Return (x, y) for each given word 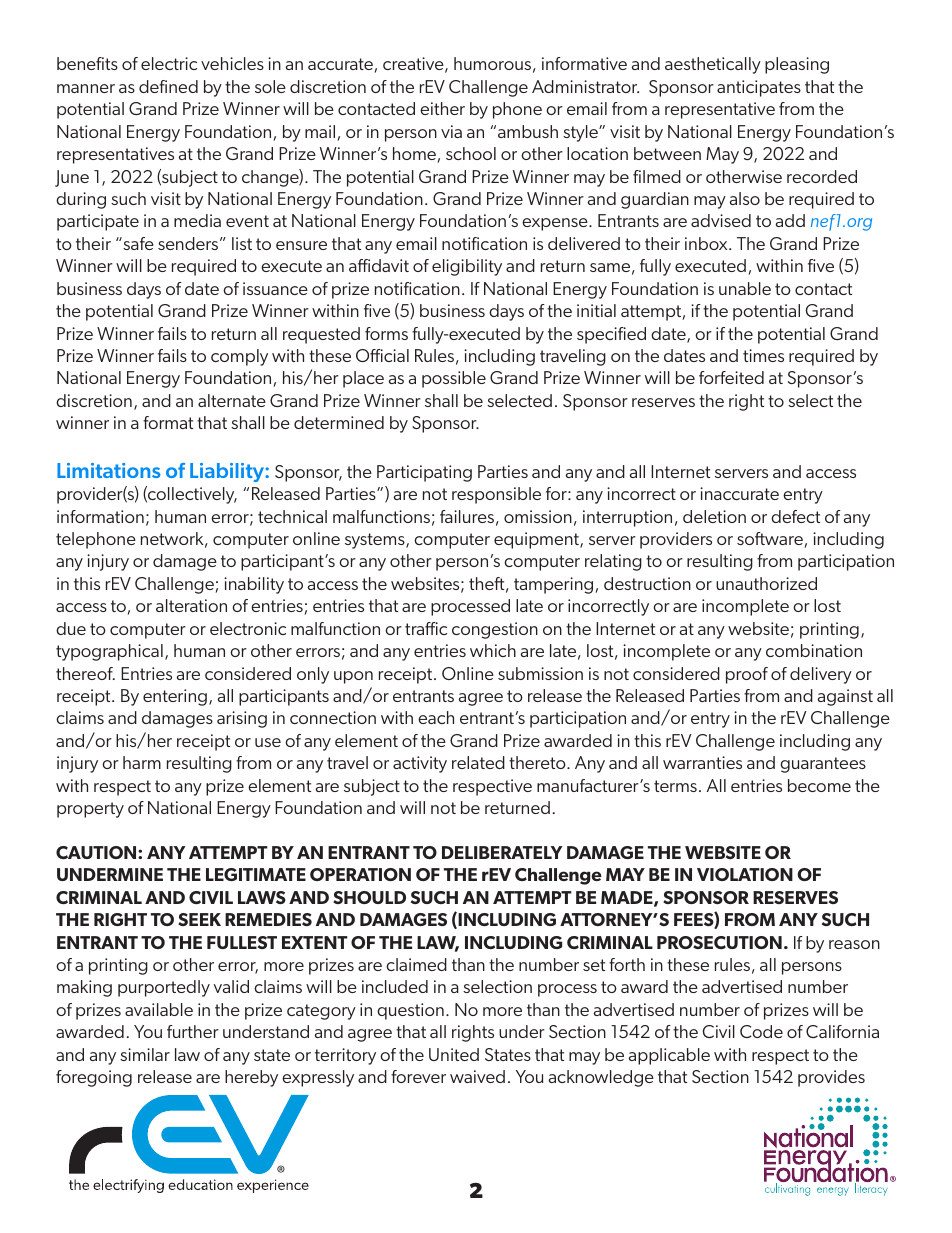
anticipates (759, 88)
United (454, 1054)
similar (145, 1054)
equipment (537, 540)
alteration (191, 605)
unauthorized (766, 583)
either (442, 108)
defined (168, 86)
